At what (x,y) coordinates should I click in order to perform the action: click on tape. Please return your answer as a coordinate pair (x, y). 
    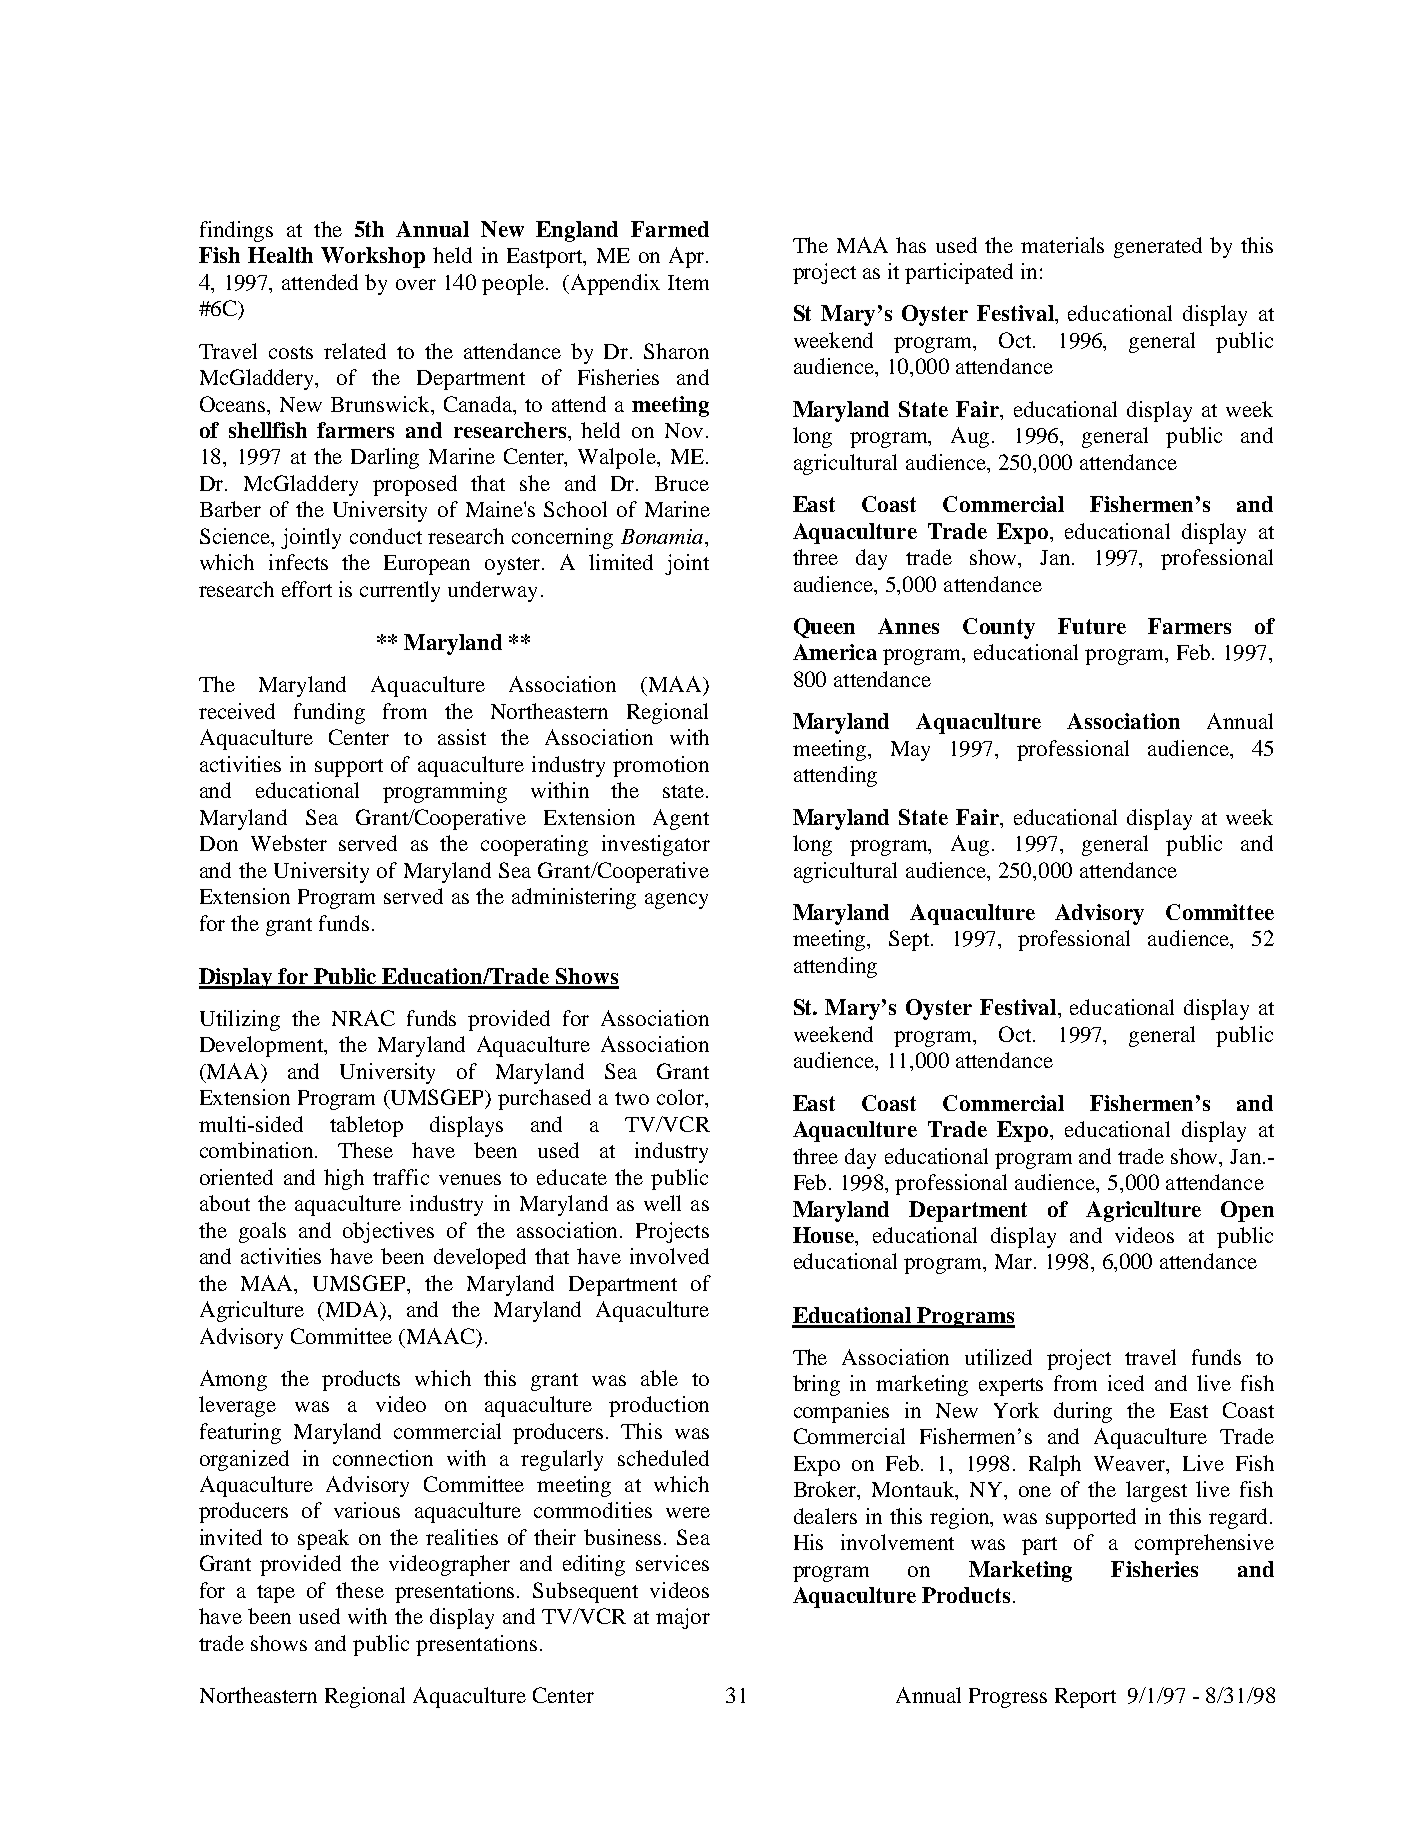
    Looking at the image, I should click on (276, 1594).
